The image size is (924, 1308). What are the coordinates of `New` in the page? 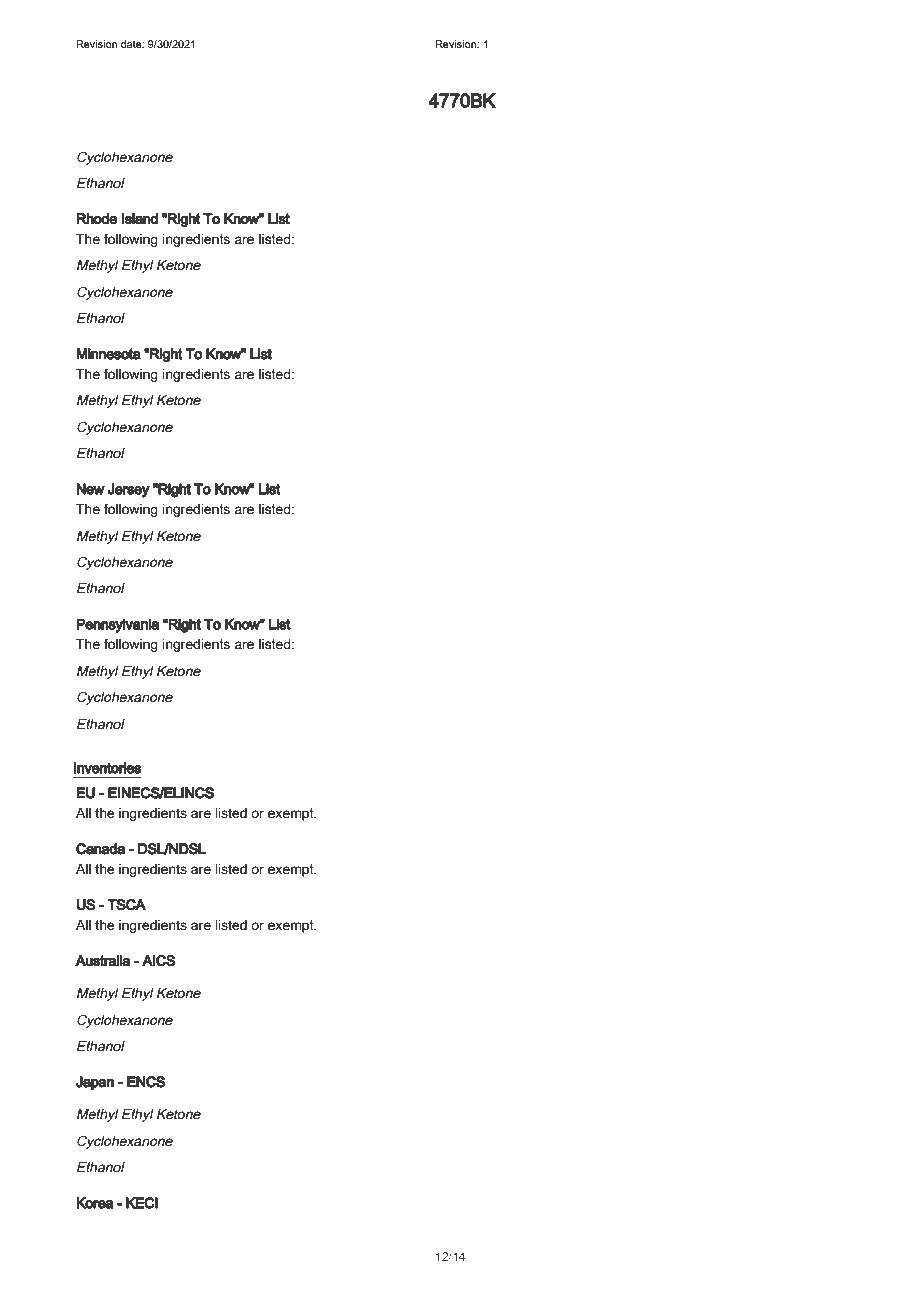 It's located at (90, 489).
